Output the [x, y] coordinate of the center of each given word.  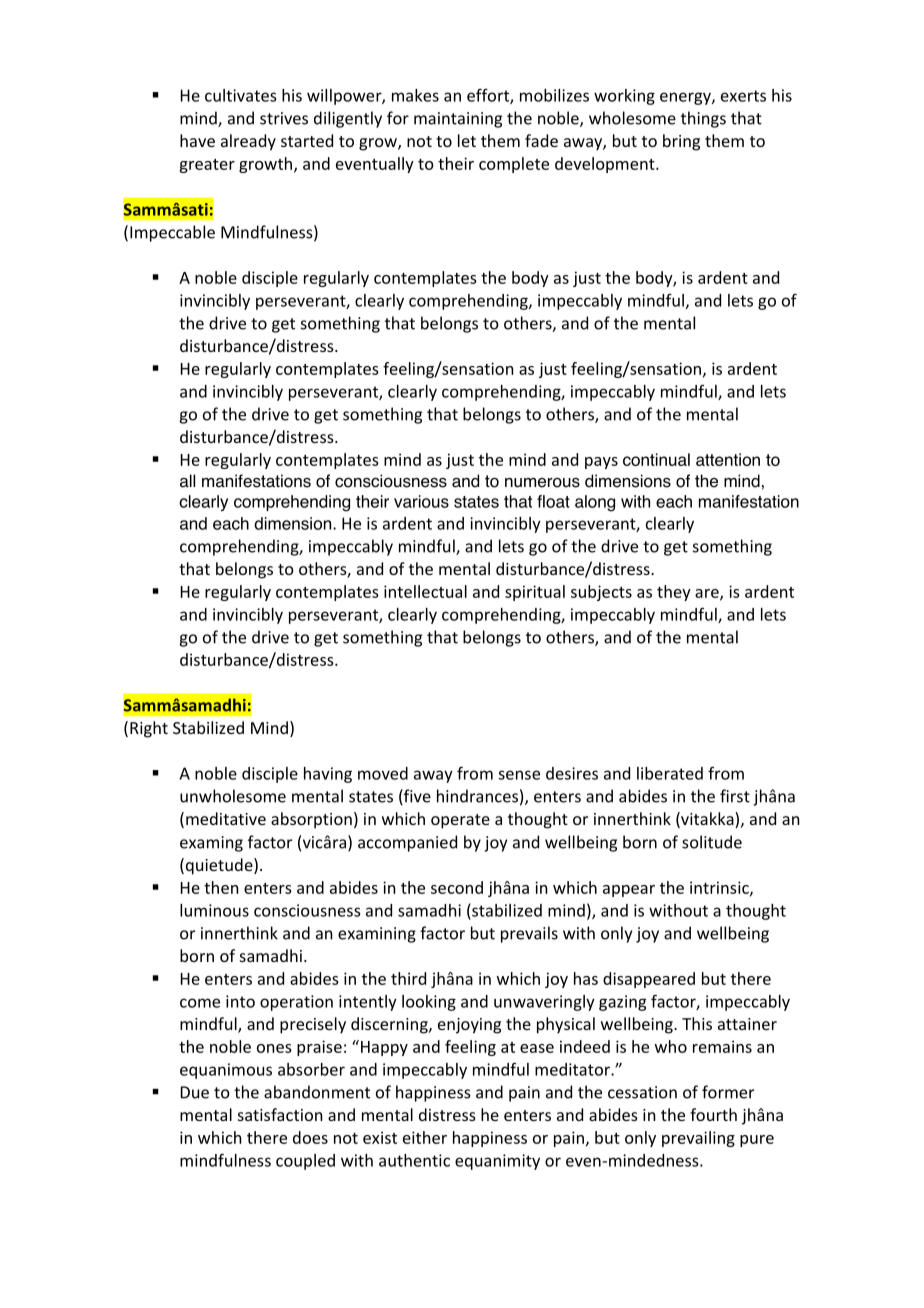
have [197, 140]
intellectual [425, 591]
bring [681, 142]
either [425, 1137]
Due [195, 1092]
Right [149, 729]
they [674, 593]
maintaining [458, 120]
